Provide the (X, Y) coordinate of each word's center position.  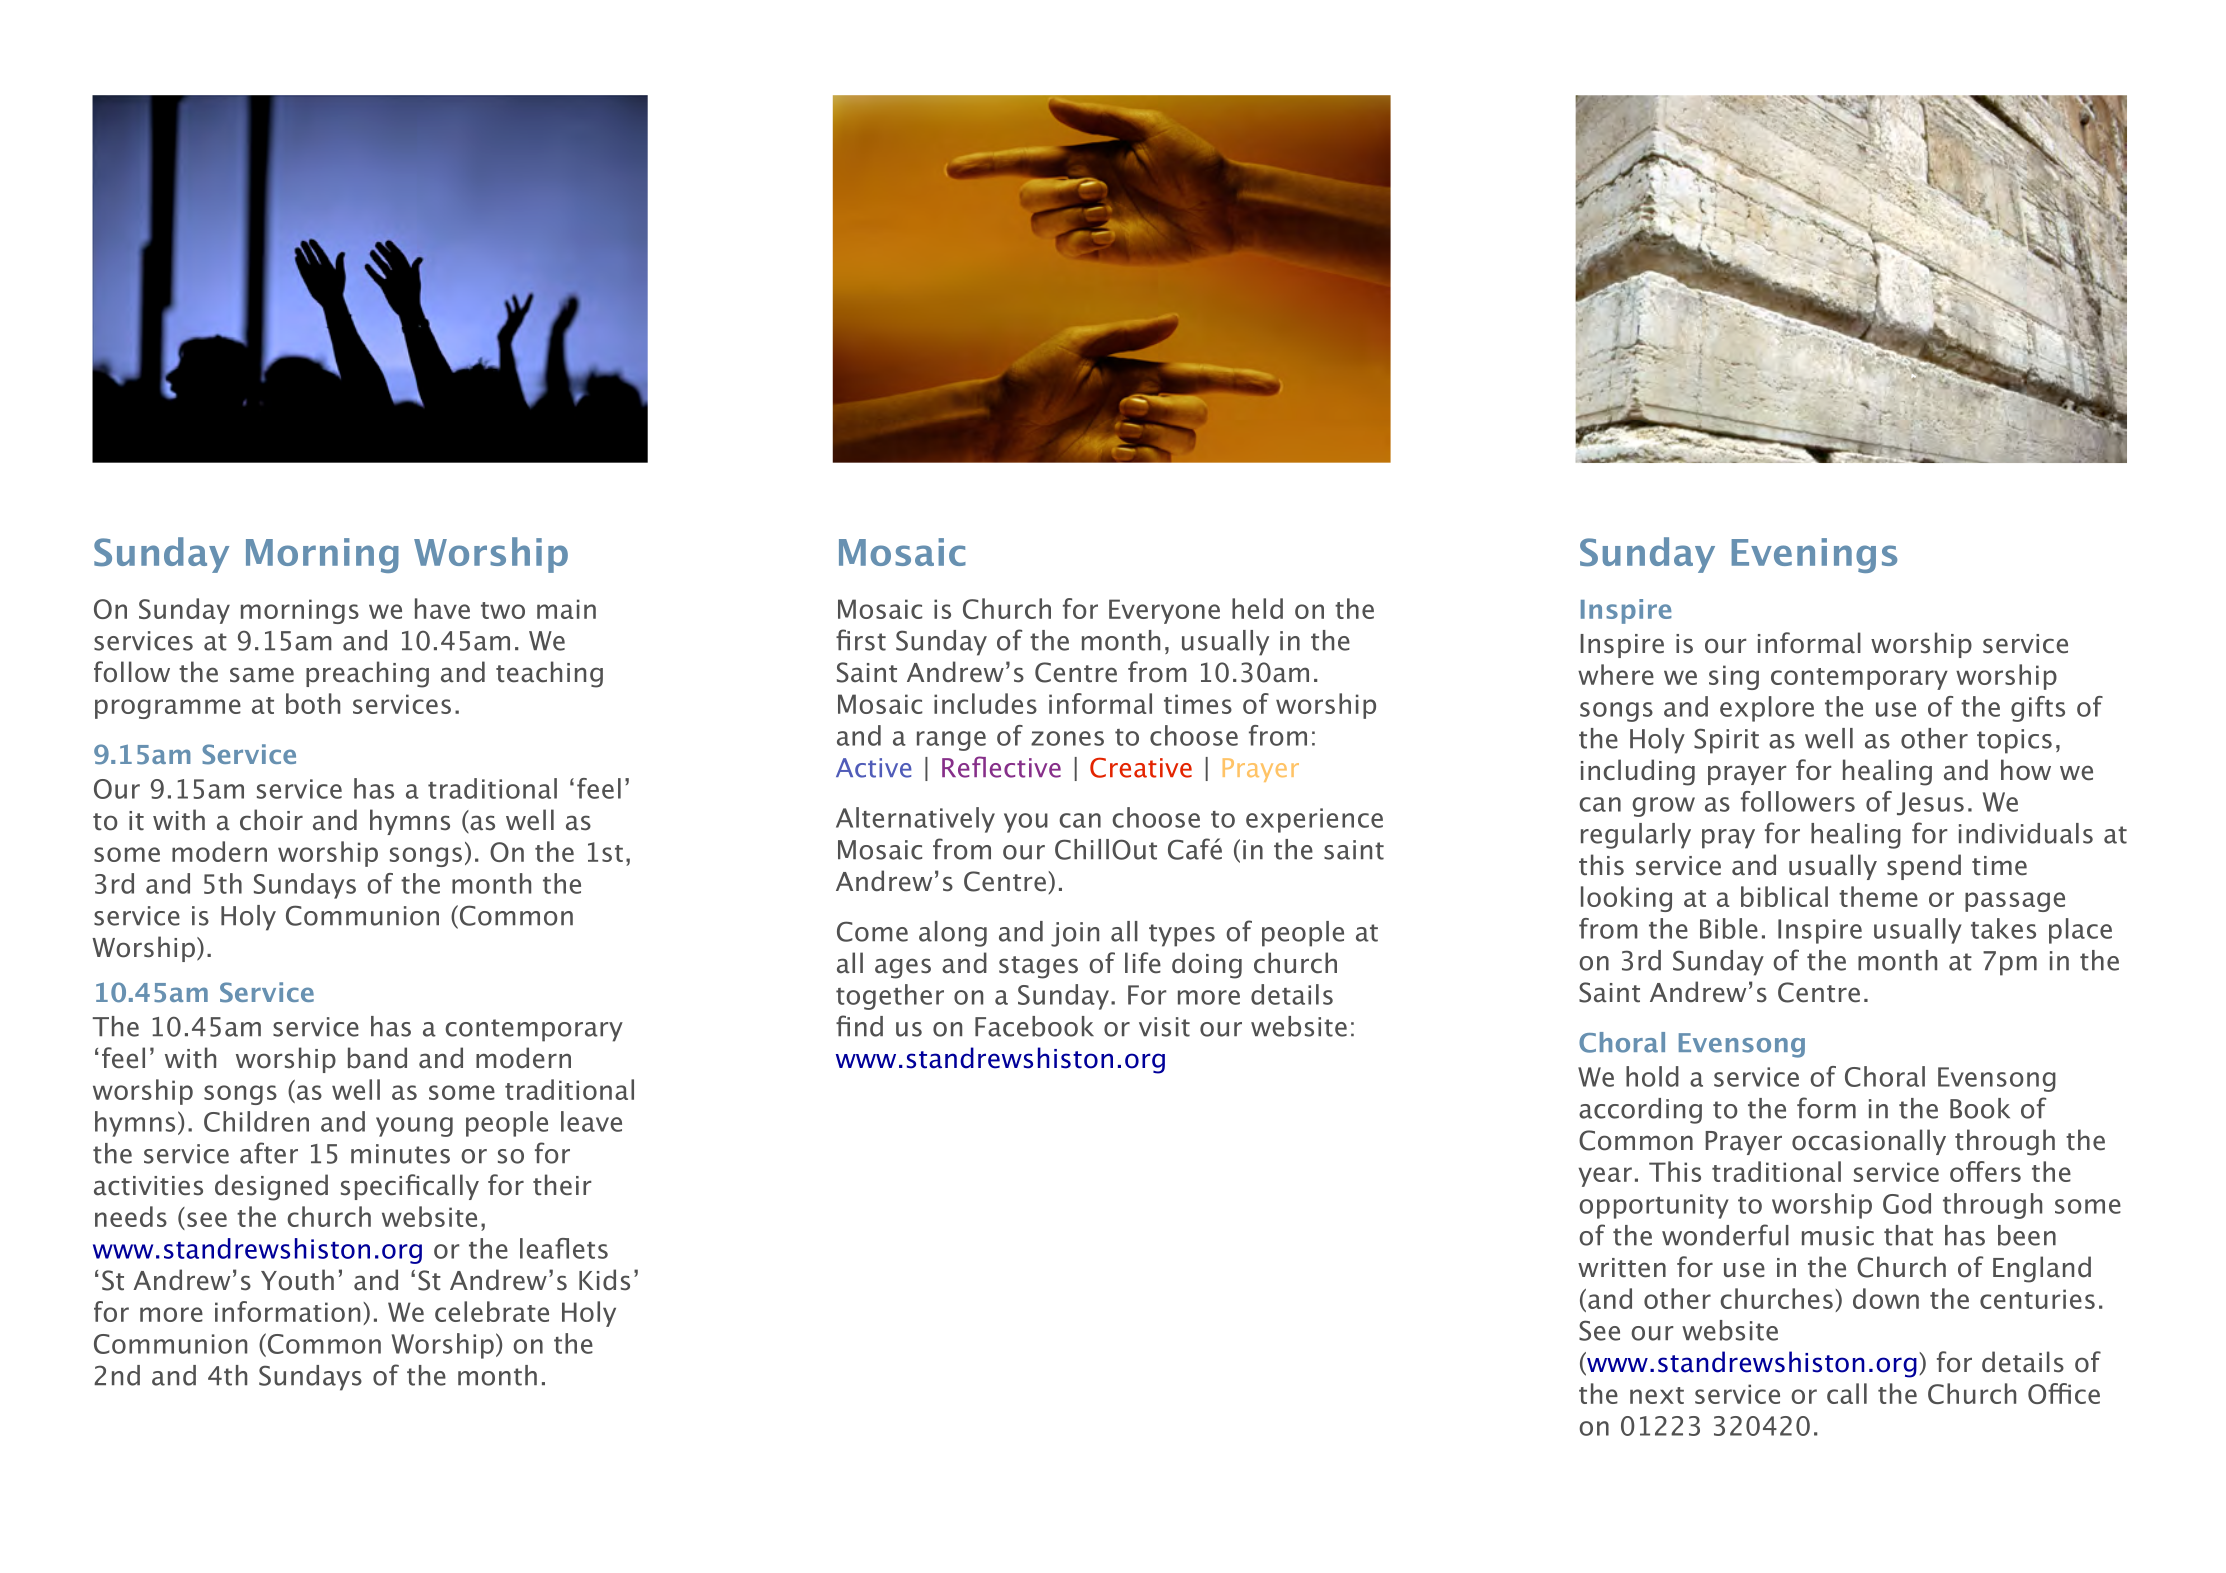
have (442, 608)
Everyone (1164, 611)
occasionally (1869, 1142)
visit (1164, 1027)
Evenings (1814, 555)
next (1657, 1395)
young (414, 1127)
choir (271, 820)
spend (1924, 867)
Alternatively (915, 820)
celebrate (492, 1311)
